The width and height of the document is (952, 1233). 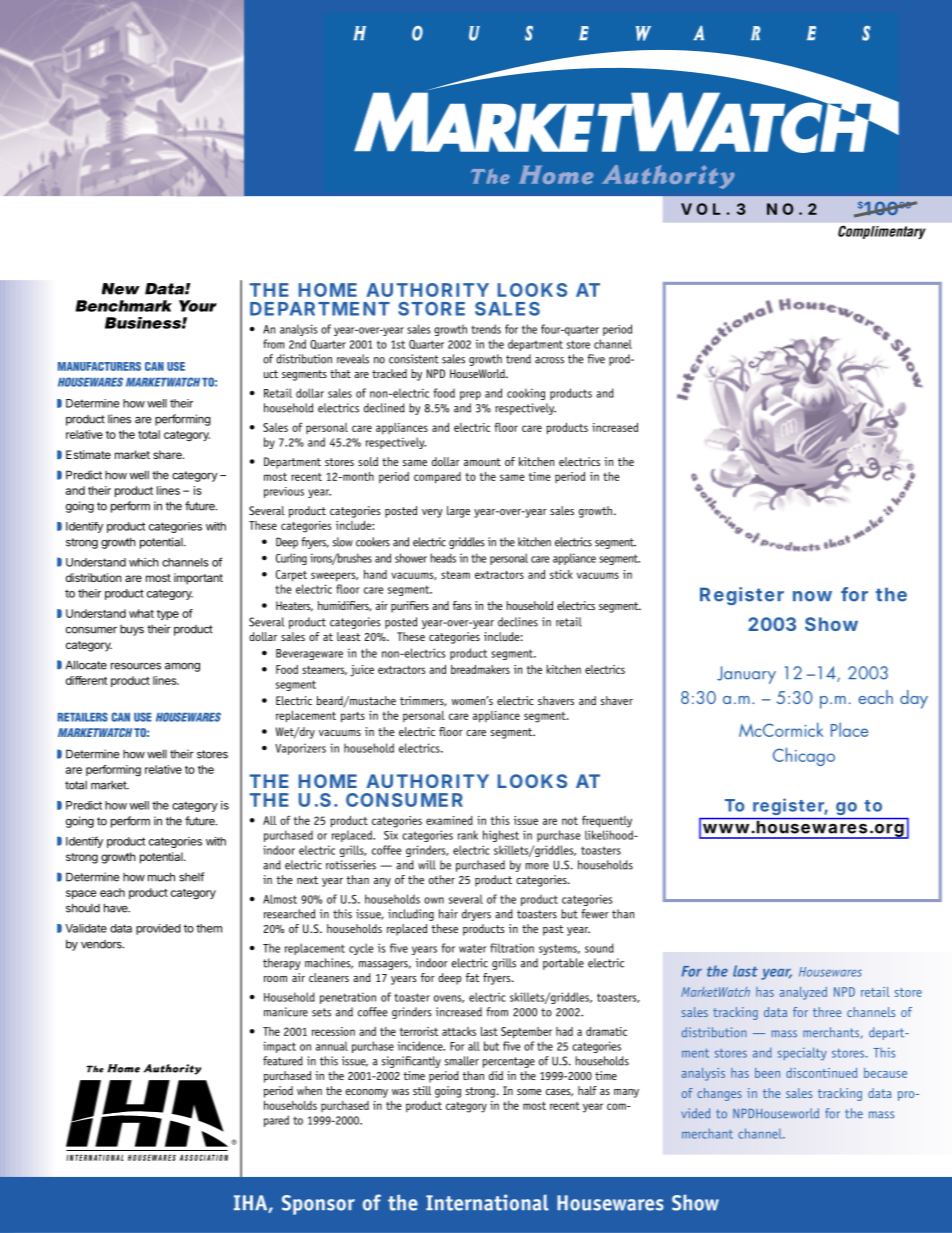 I want to click on Sponsor, so click(x=318, y=1205).
